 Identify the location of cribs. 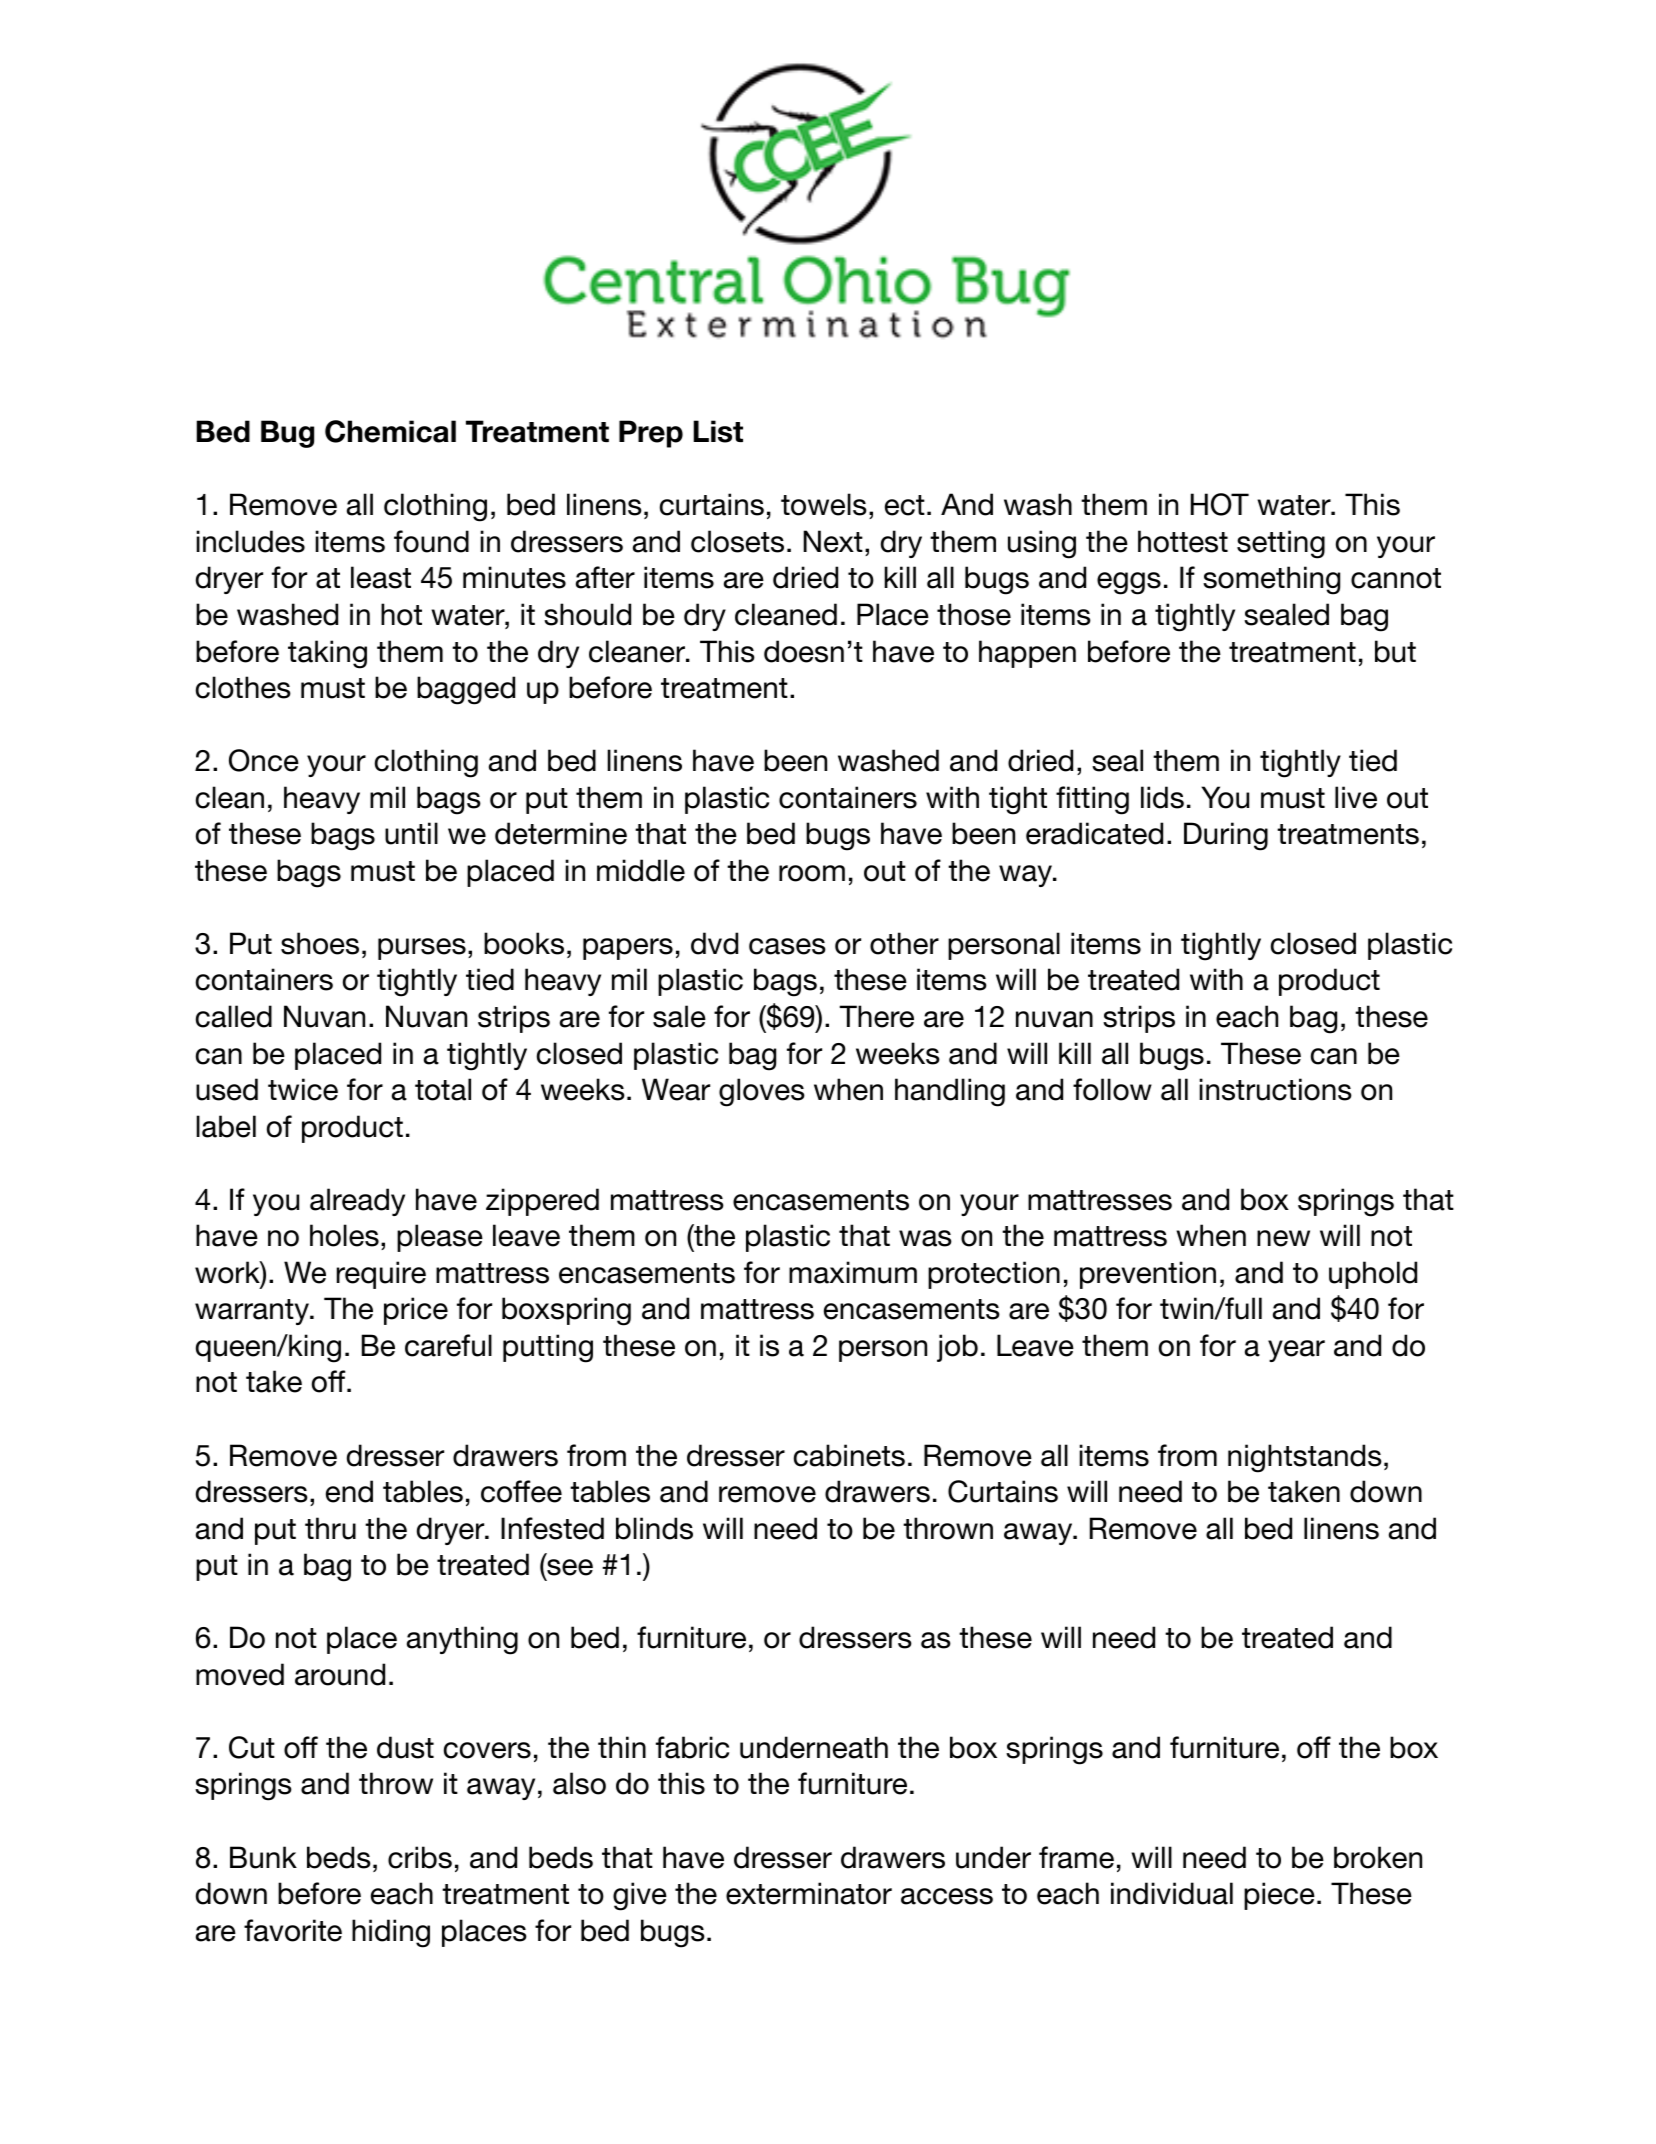
(420, 1857).
